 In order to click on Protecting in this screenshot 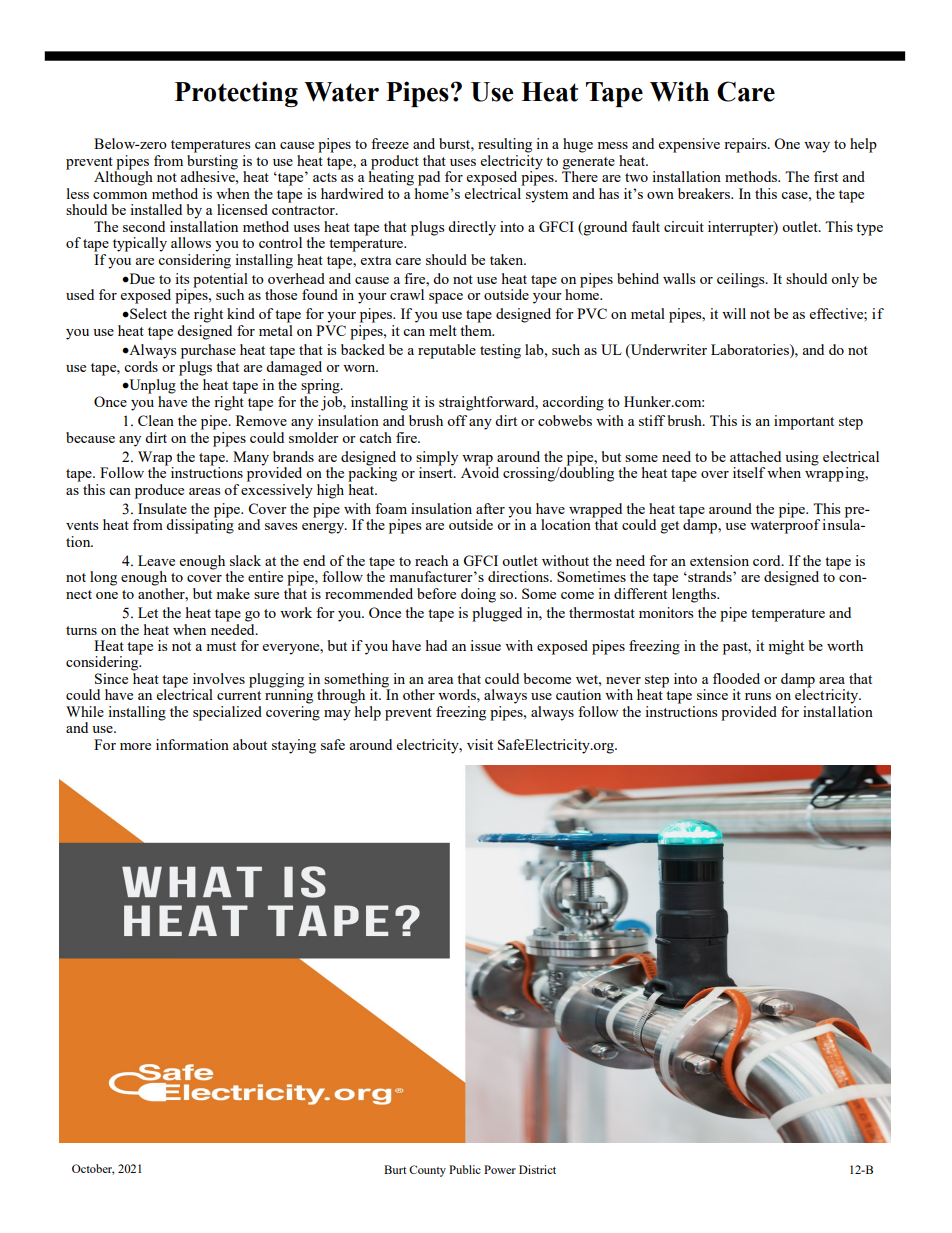, I will do `click(236, 94)`.
